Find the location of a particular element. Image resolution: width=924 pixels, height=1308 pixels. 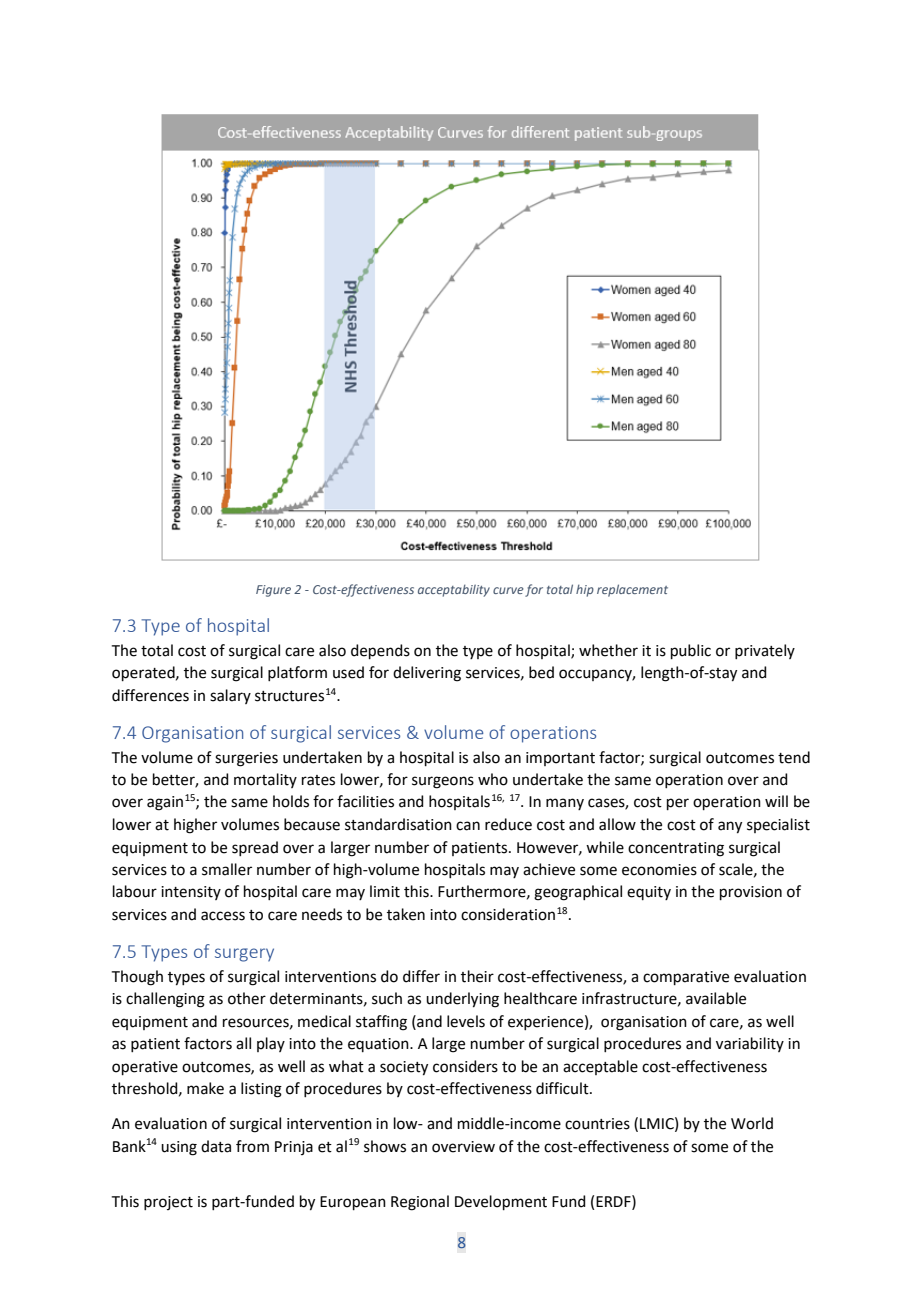

provision is located at coordinates (751, 893).
